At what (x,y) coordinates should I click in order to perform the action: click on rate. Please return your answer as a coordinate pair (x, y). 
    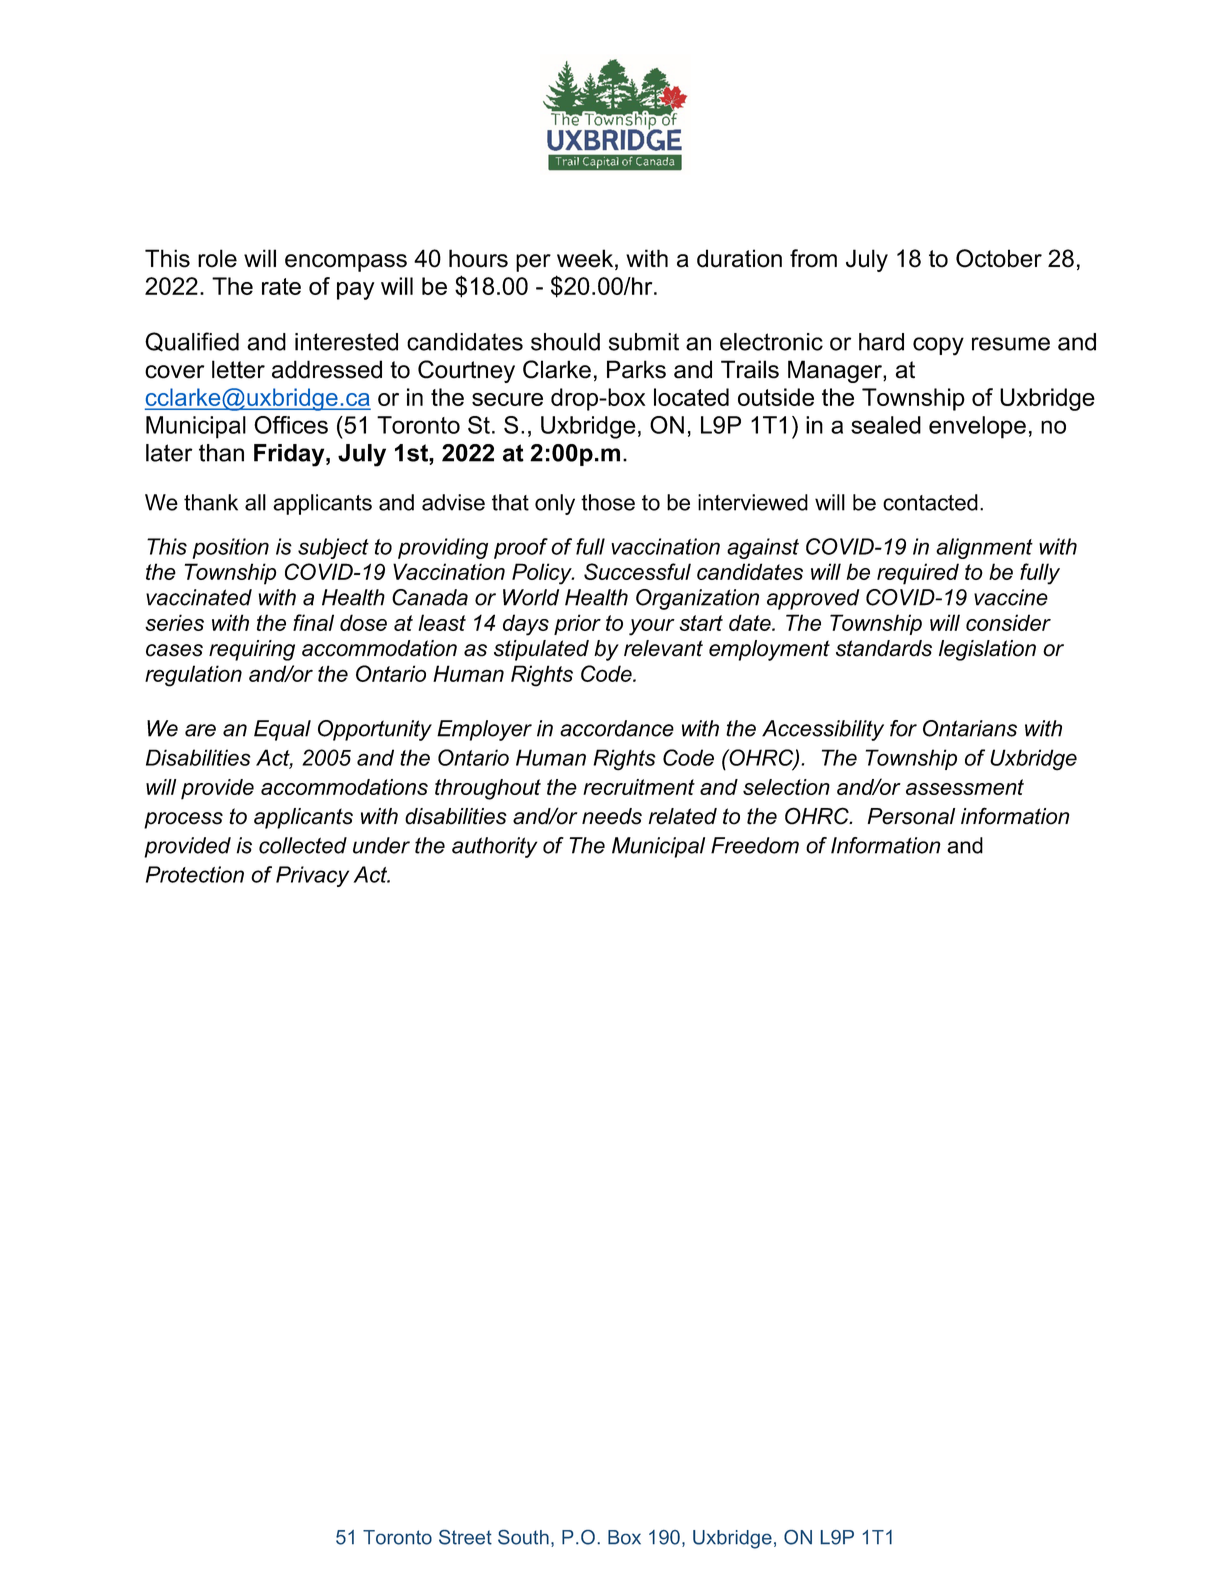
    Looking at the image, I should click on (281, 286).
